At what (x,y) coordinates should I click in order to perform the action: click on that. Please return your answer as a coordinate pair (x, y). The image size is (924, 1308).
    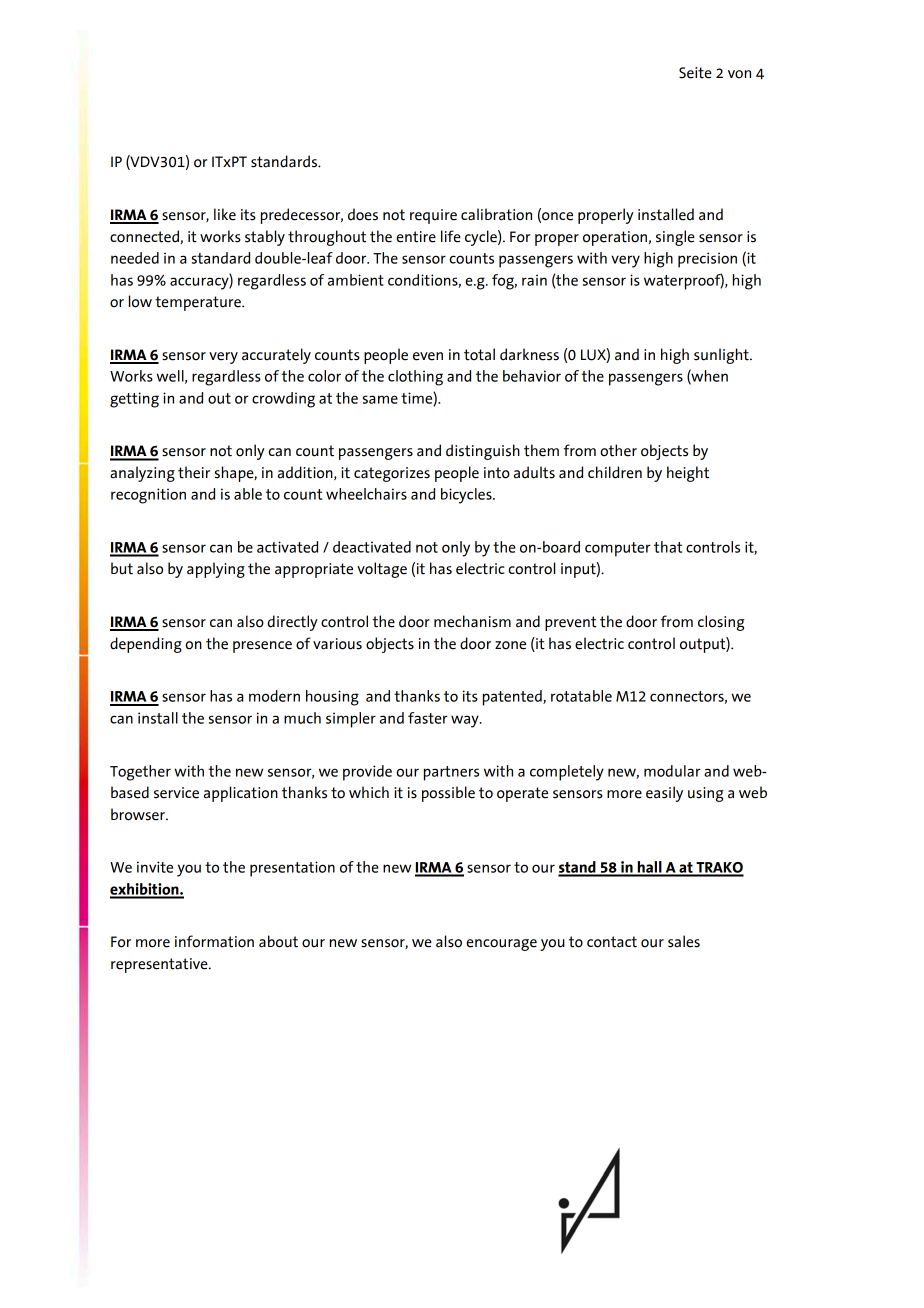
    Looking at the image, I should click on (668, 547).
